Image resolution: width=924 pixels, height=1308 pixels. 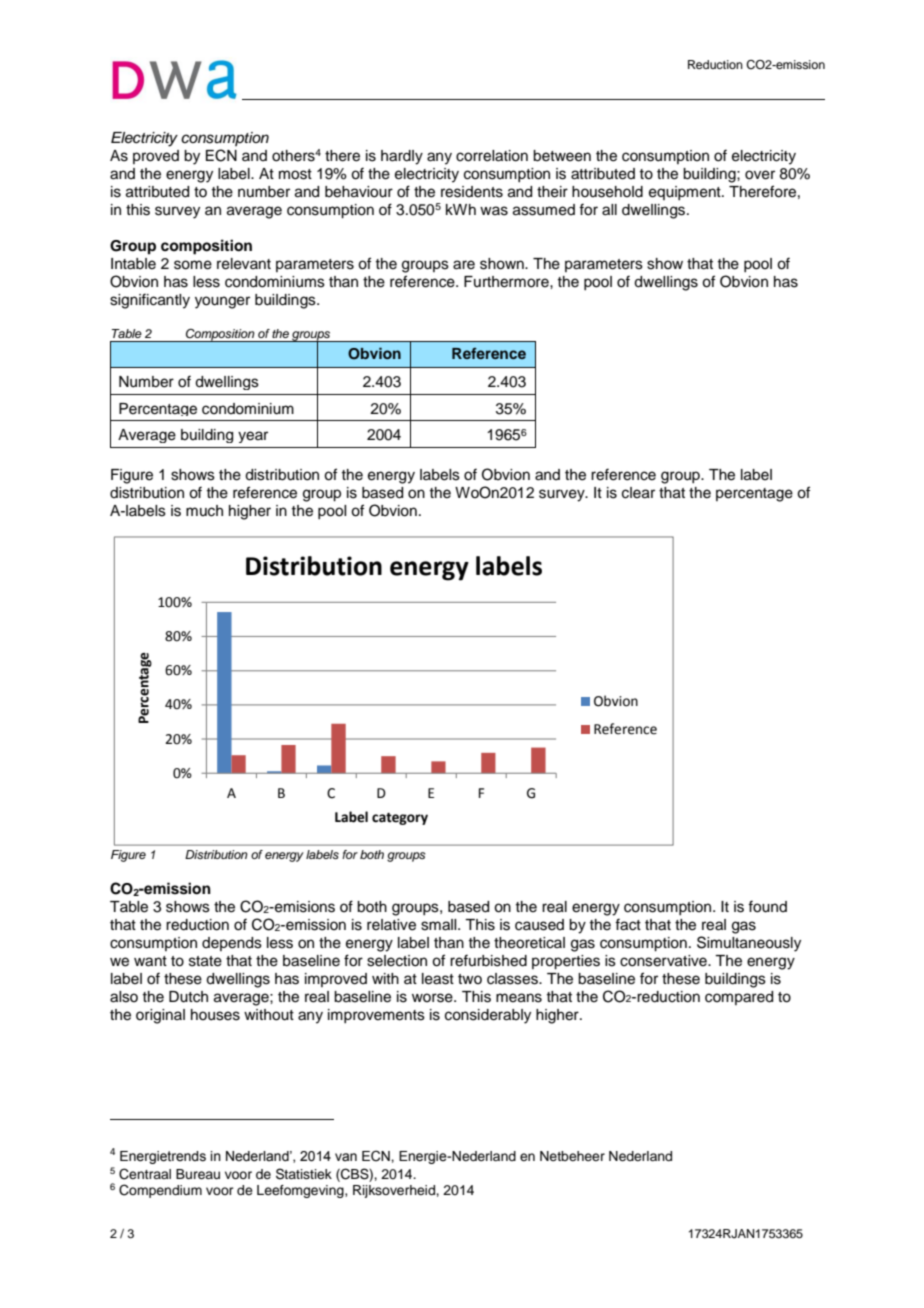 What do you see at coordinates (686, 193) in the screenshot?
I see `equipment` at bounding box center [686, 193].
